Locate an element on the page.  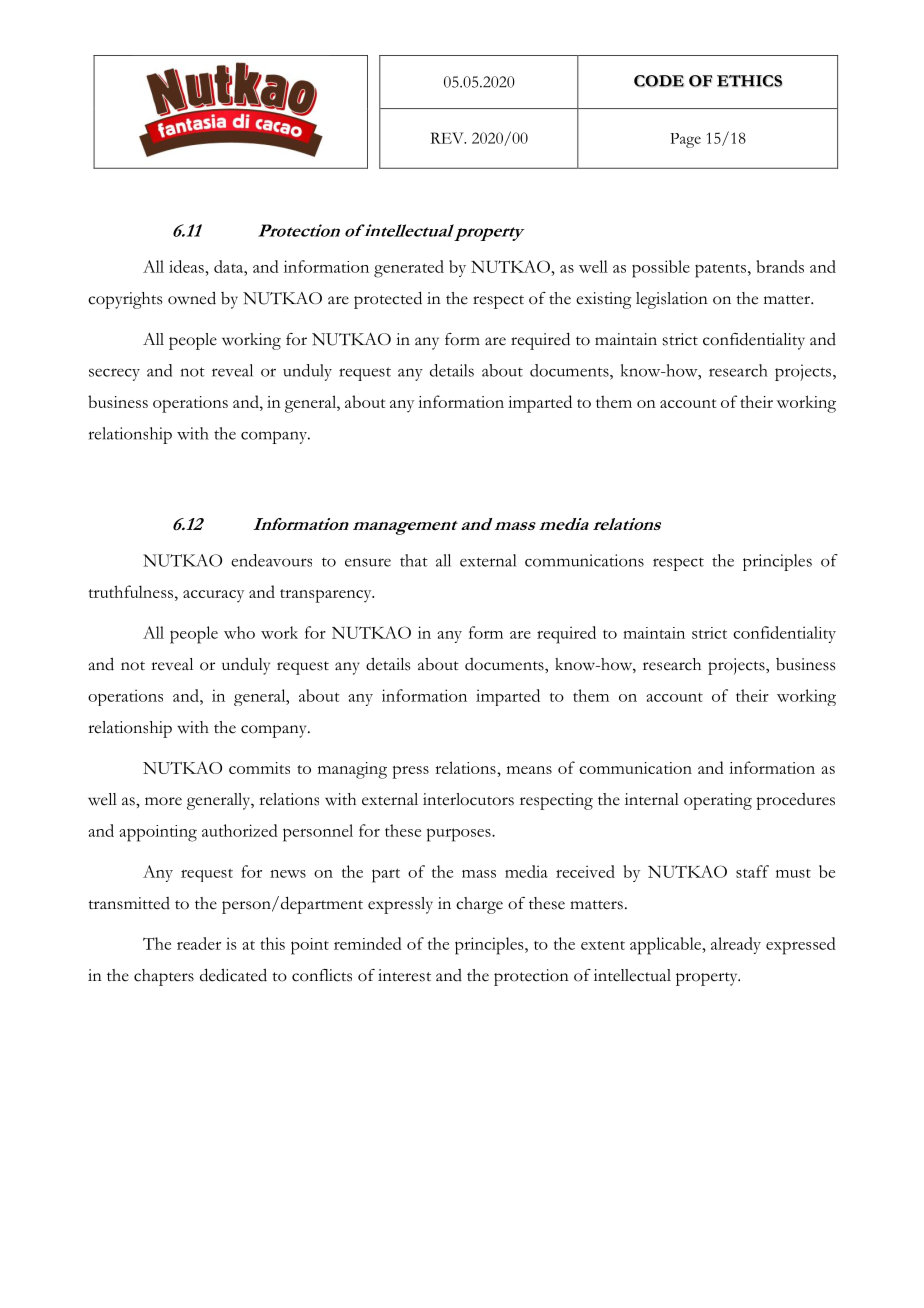
reader is located at coordinates (199, 943).
